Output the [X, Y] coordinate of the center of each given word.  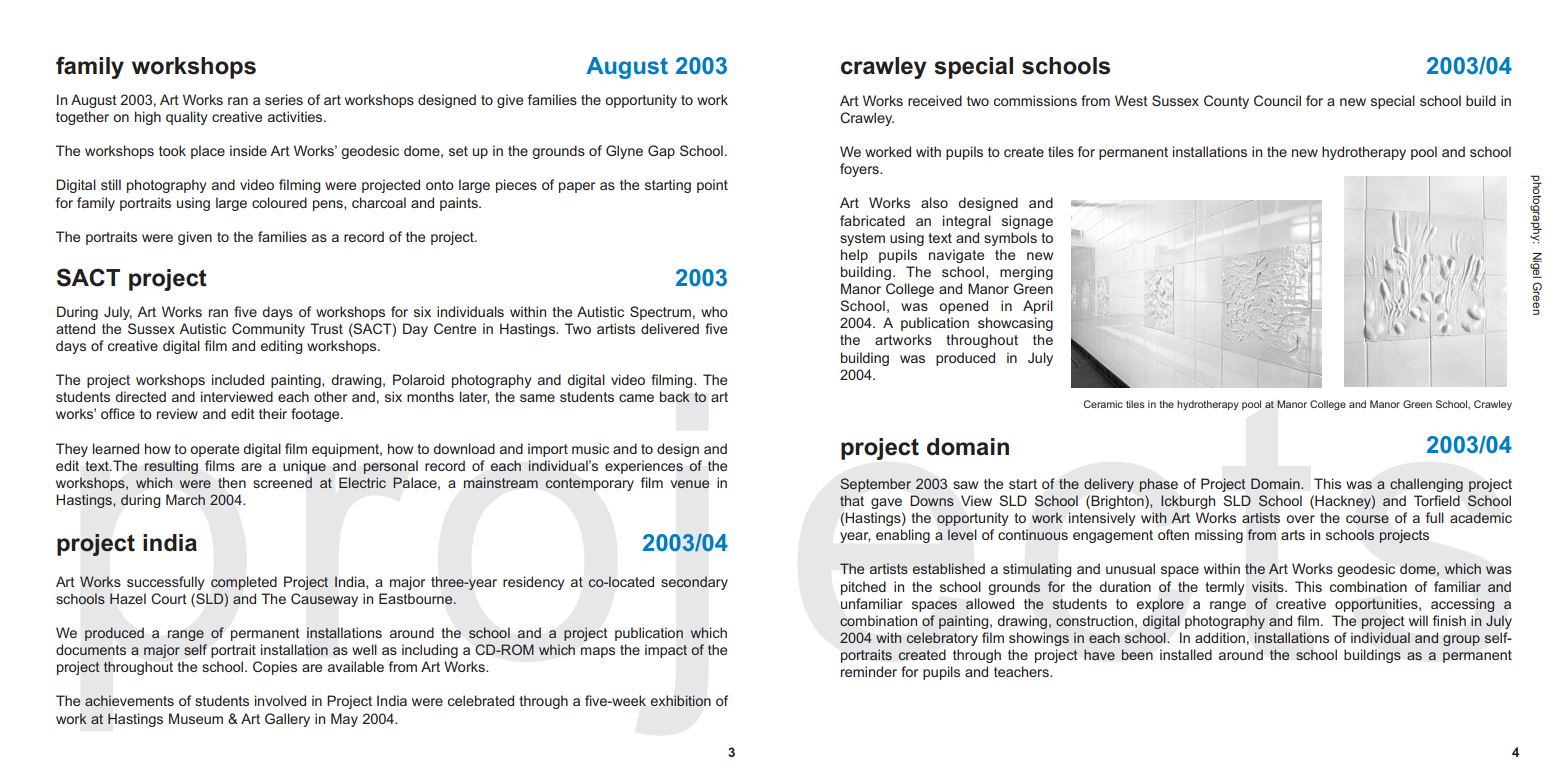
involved [280, 700]
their [273, 413]
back [675, 397]
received [935, 100]
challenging [1426, 485]
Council [1277, 100]
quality [186, 118]
